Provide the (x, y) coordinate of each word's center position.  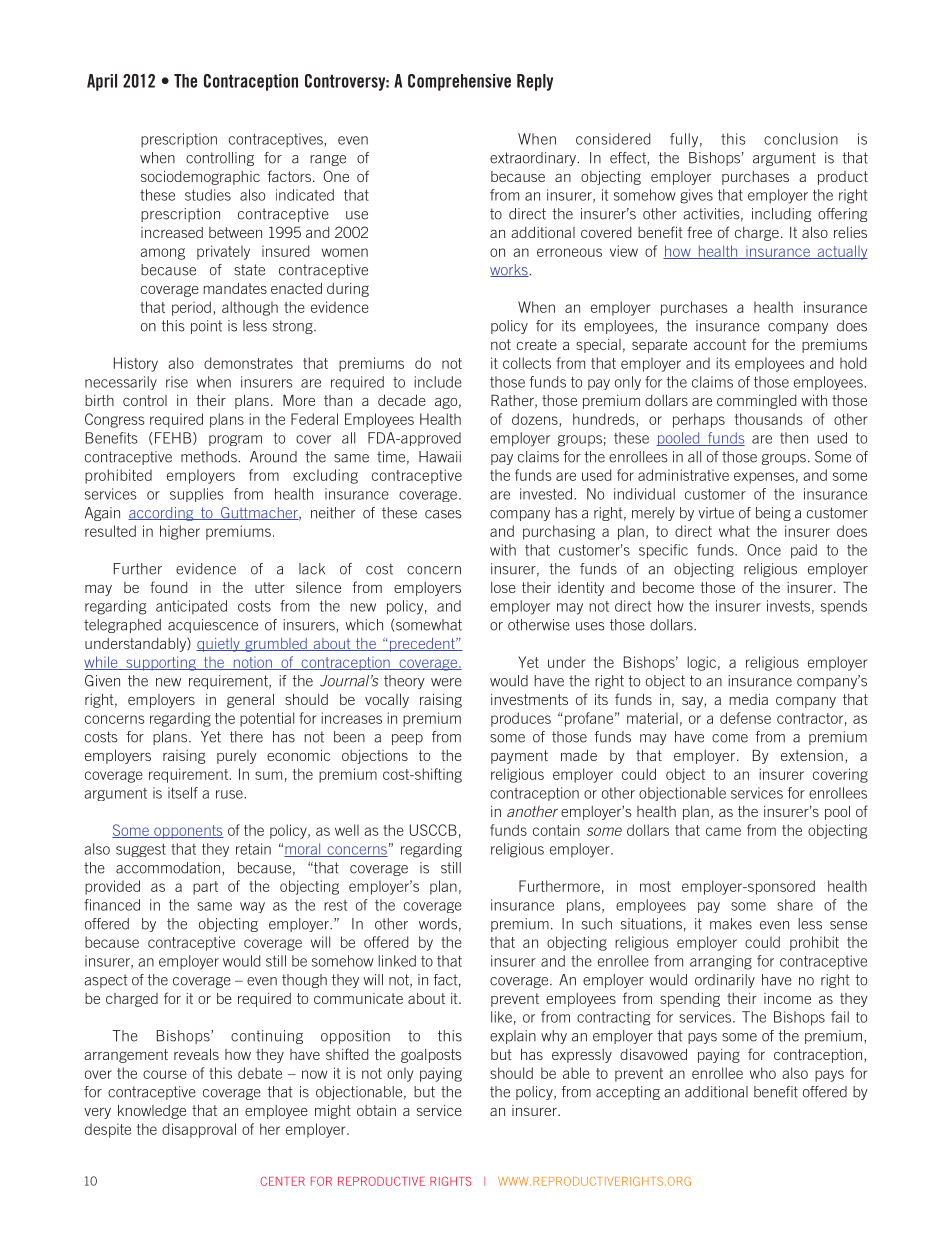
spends (844, 607)
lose (503, 587)
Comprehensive (459, 82)
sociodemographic (200, 178)
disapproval (199, 1130)
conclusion (801, 139)
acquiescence (213, 626)
